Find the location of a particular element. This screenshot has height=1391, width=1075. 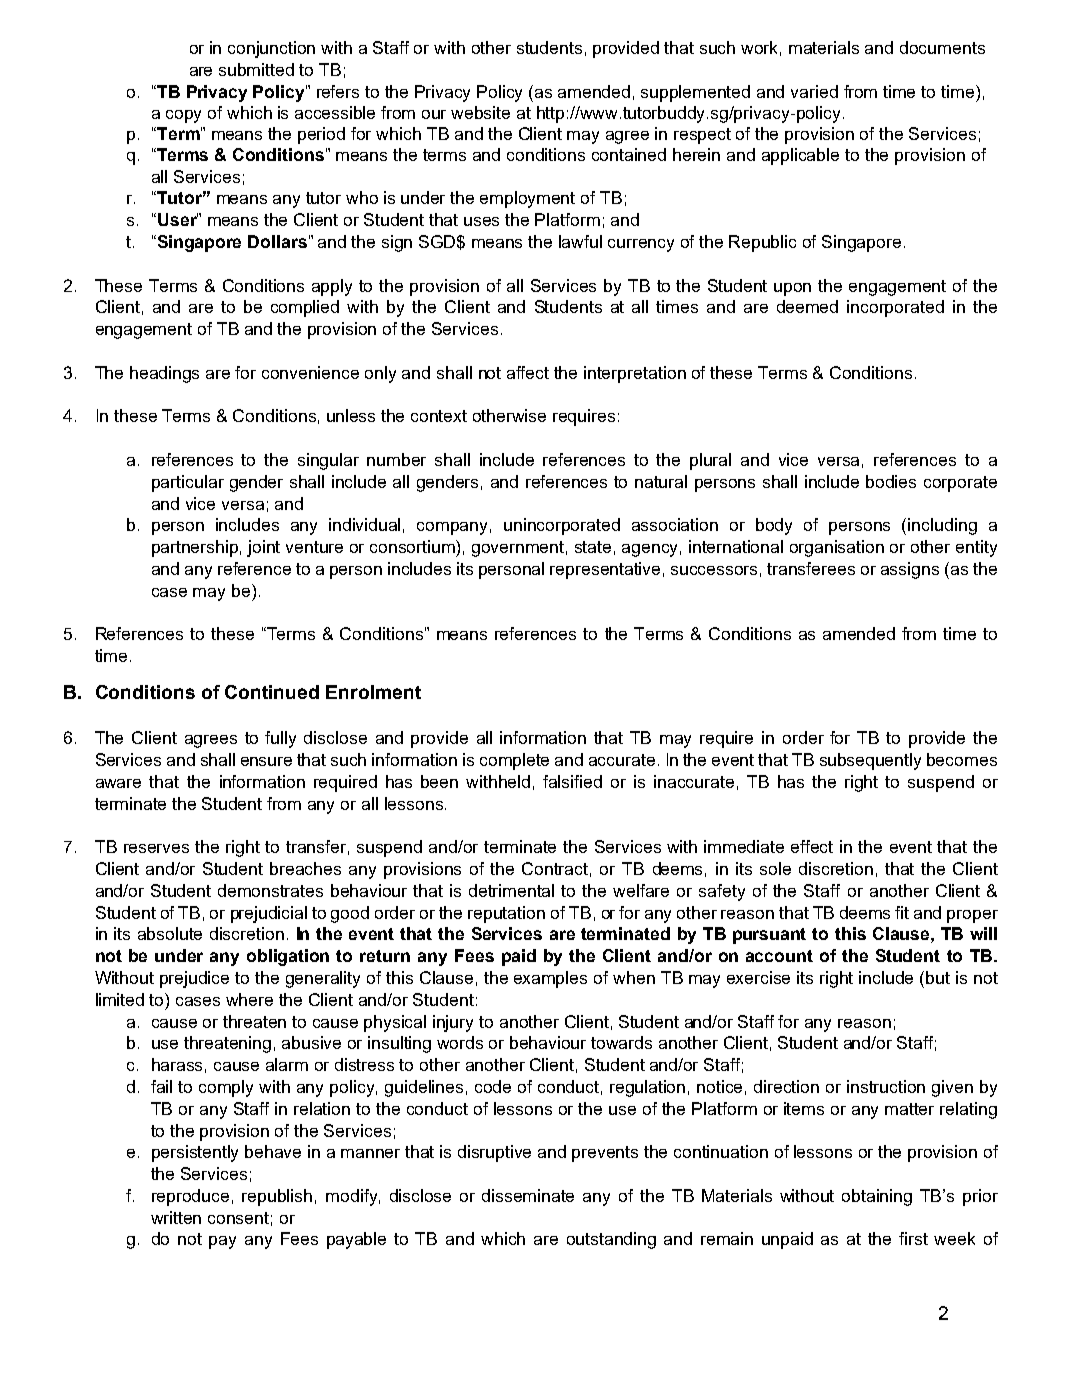

natural is located at coordinates (661, 481).
